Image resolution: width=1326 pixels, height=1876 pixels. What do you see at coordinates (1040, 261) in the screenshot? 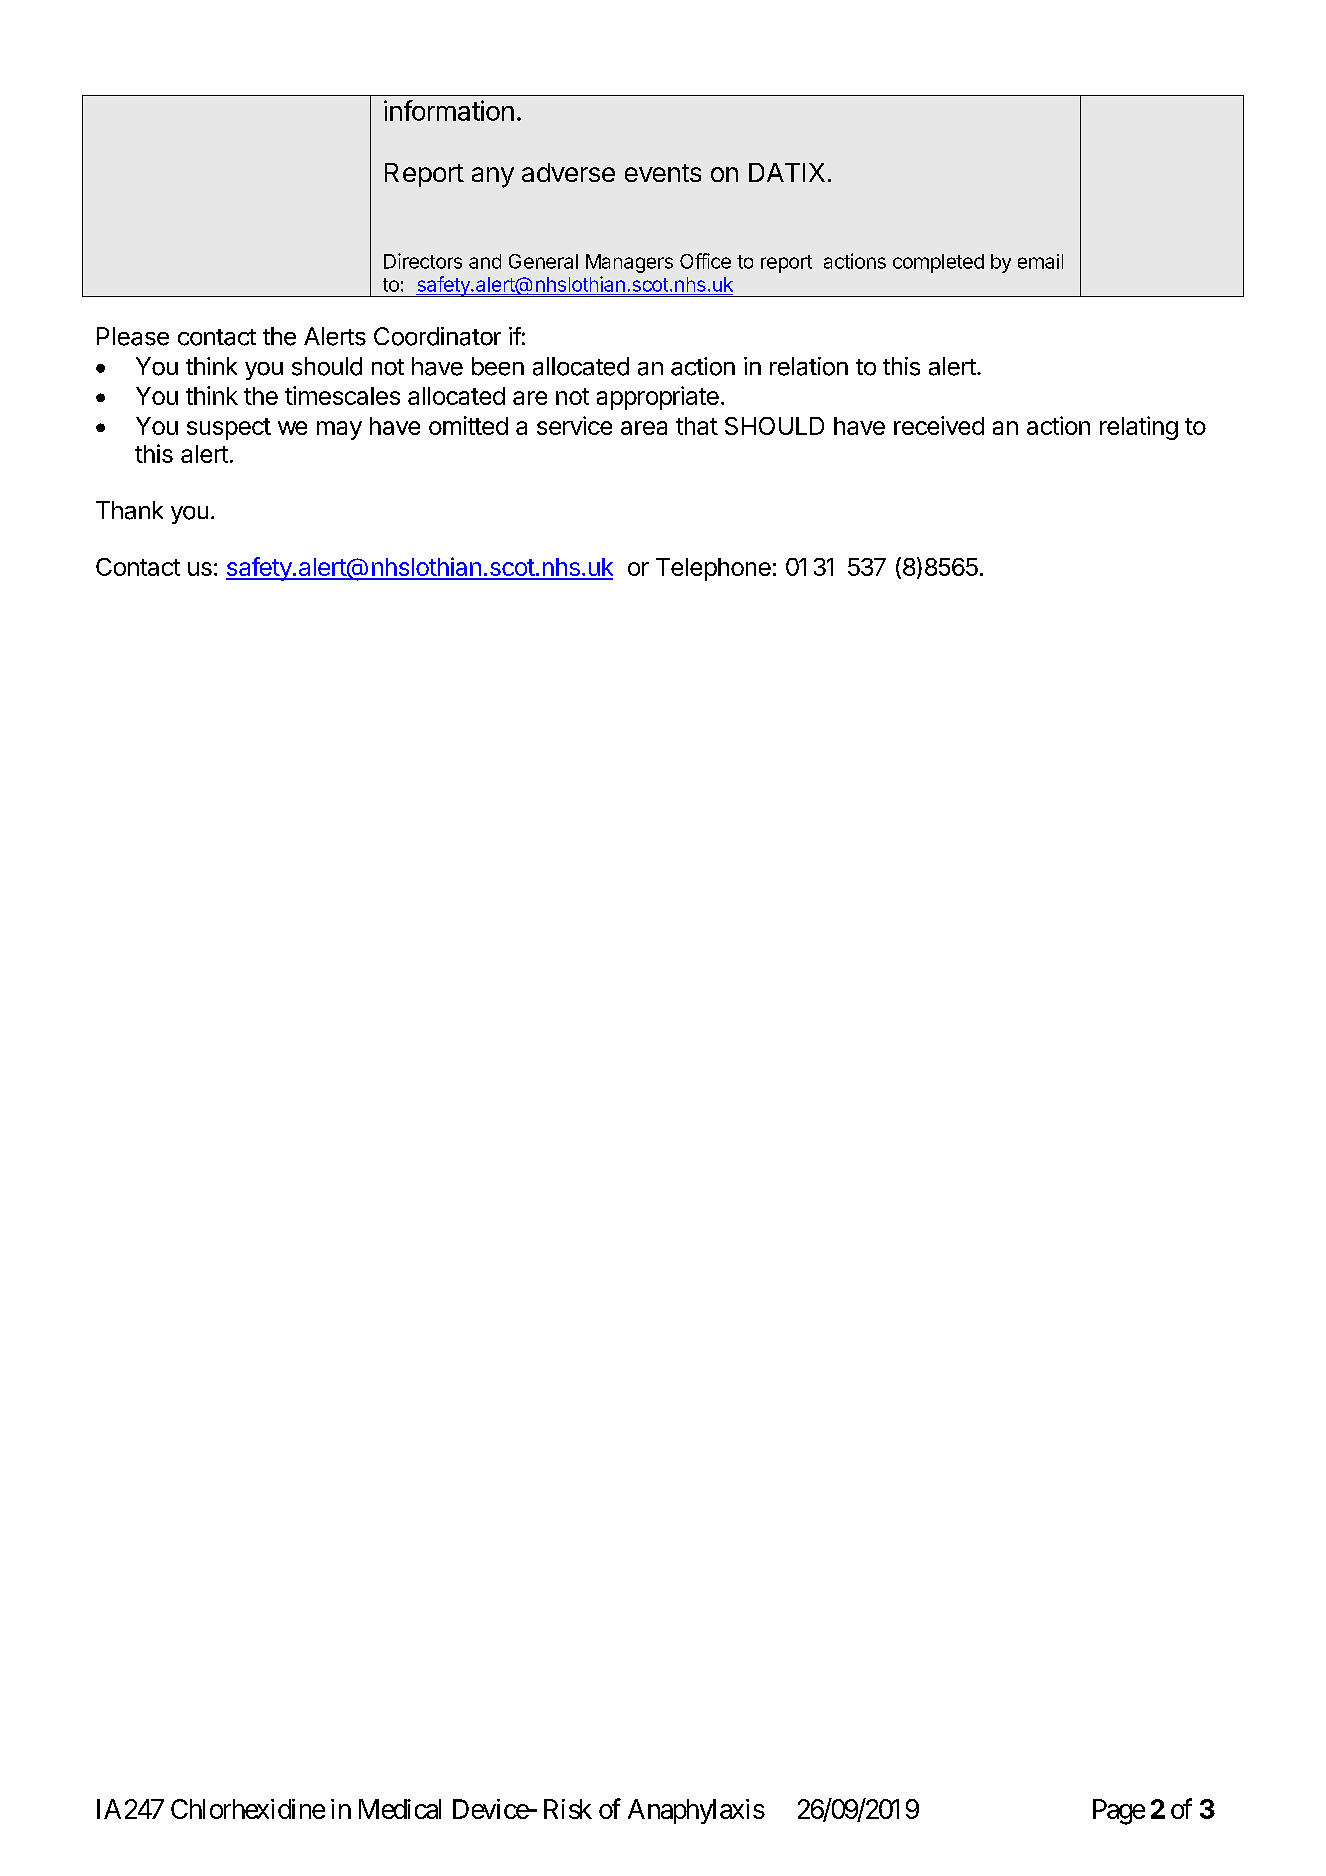
I see `email` at bounding box center [1040, 261].
